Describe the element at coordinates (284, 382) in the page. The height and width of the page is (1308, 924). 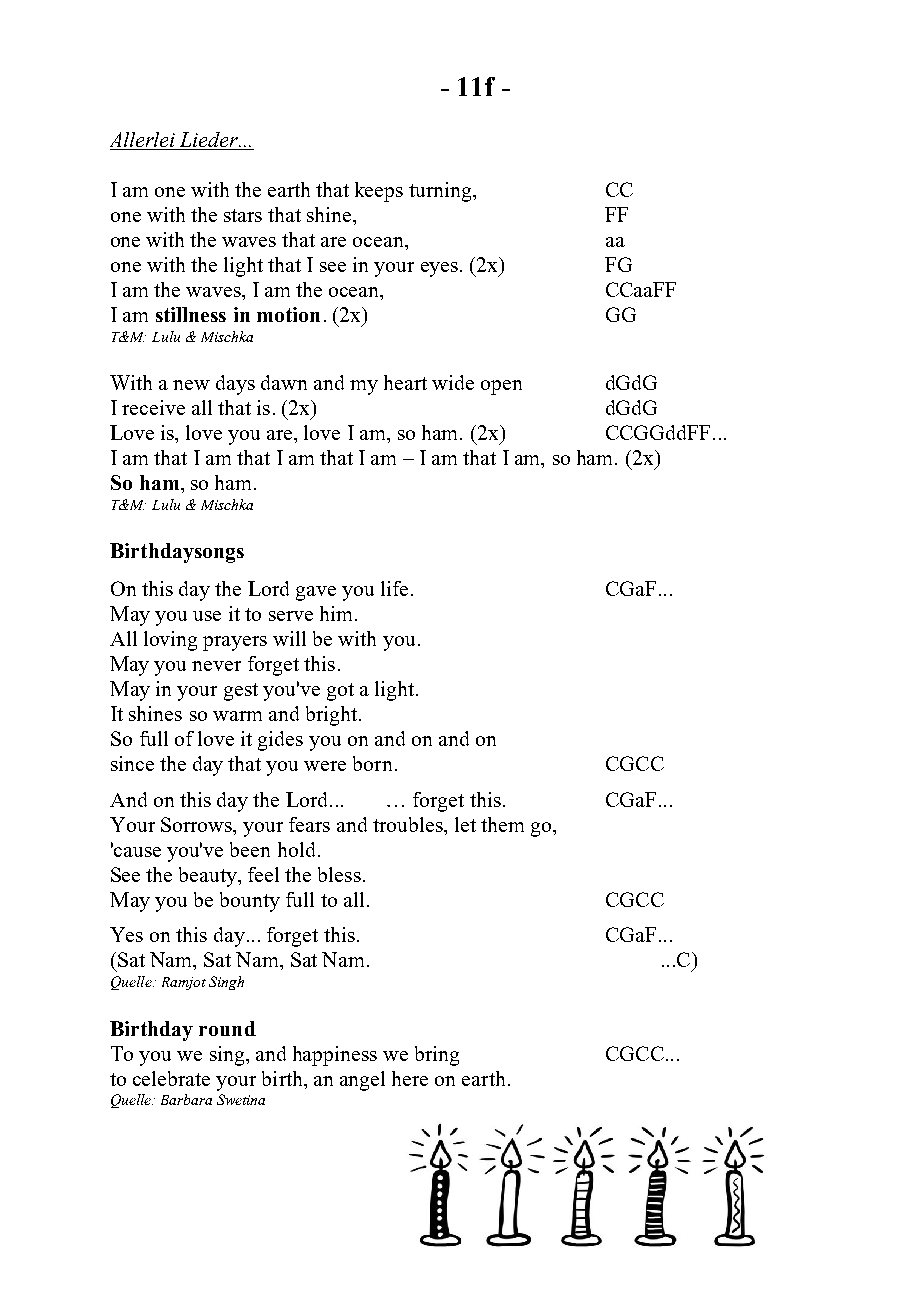
I see `dawn` at that location.
